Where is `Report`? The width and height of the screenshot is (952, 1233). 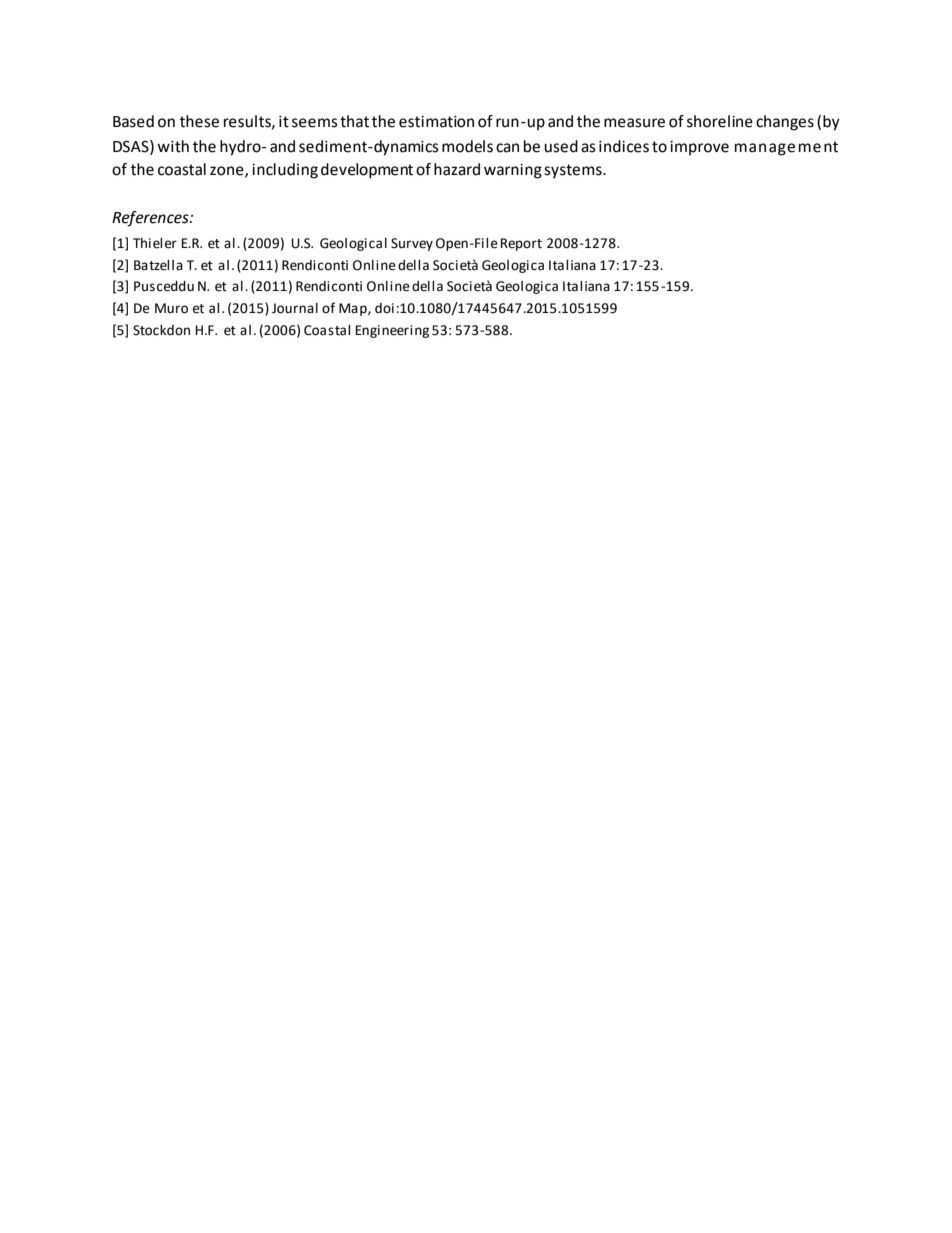
Report is located at coordinates (521, 244).
